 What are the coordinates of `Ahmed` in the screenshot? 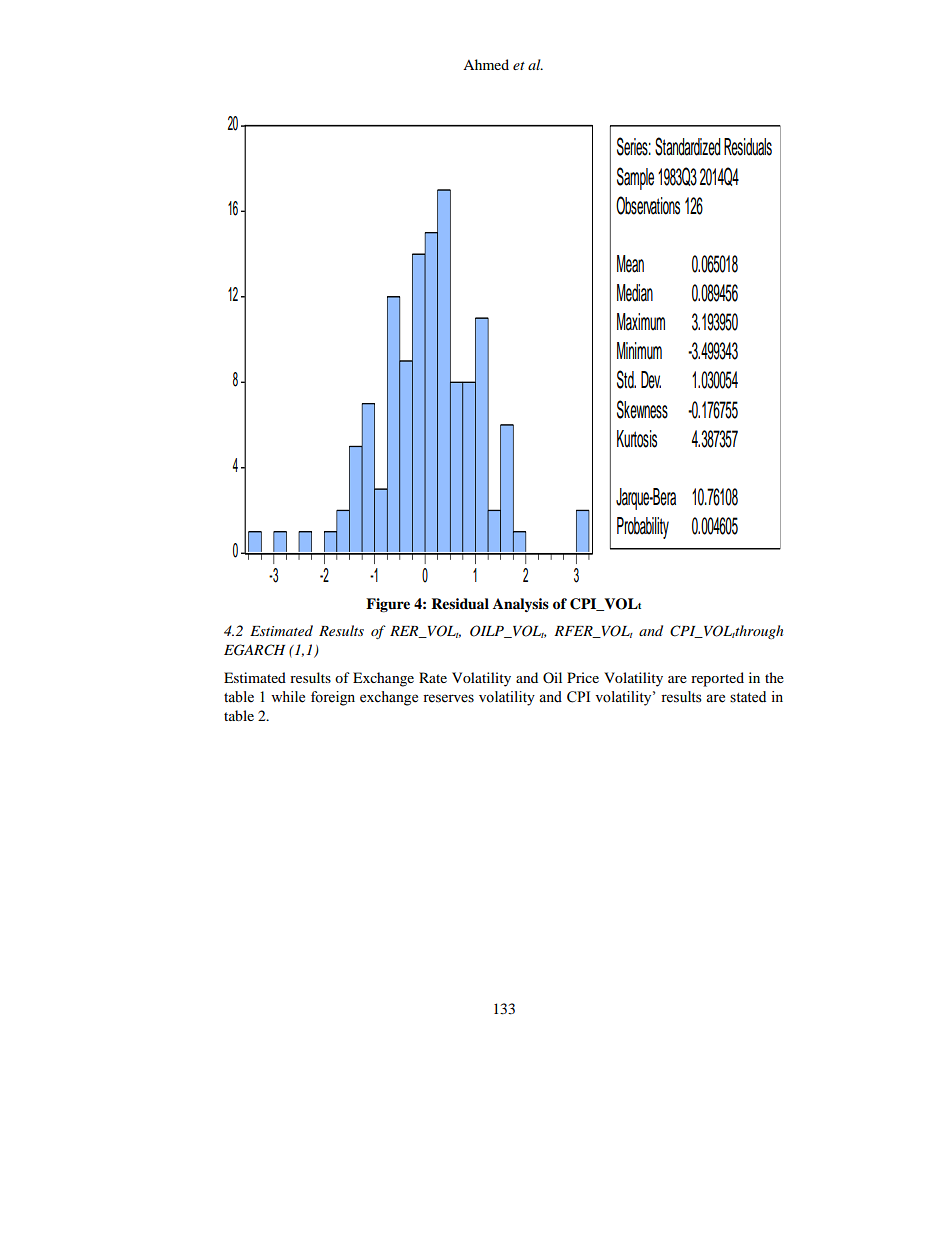 It's located at (486, 64).
